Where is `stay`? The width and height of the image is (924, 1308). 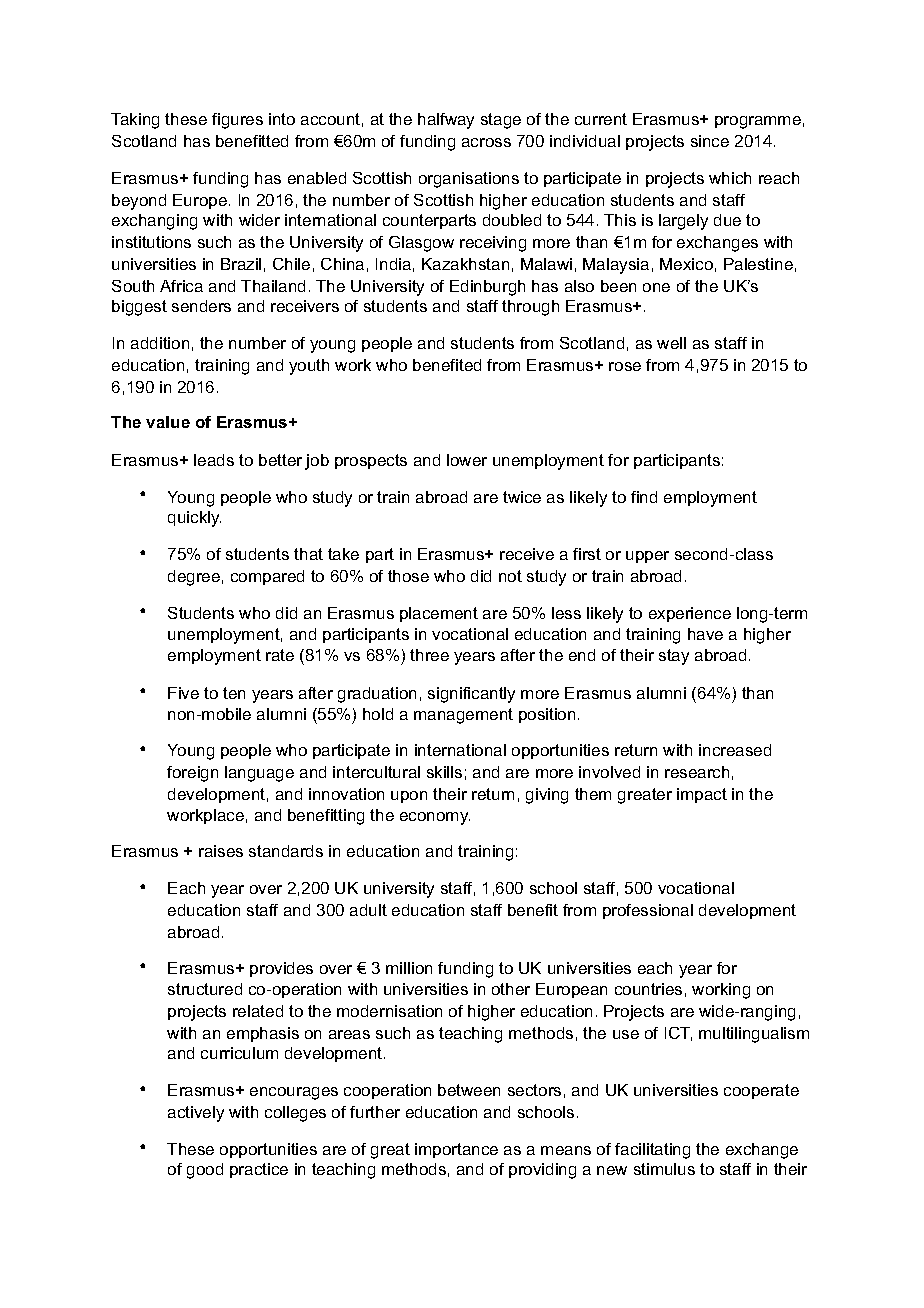 stay is located at coordinates (674, 657).
